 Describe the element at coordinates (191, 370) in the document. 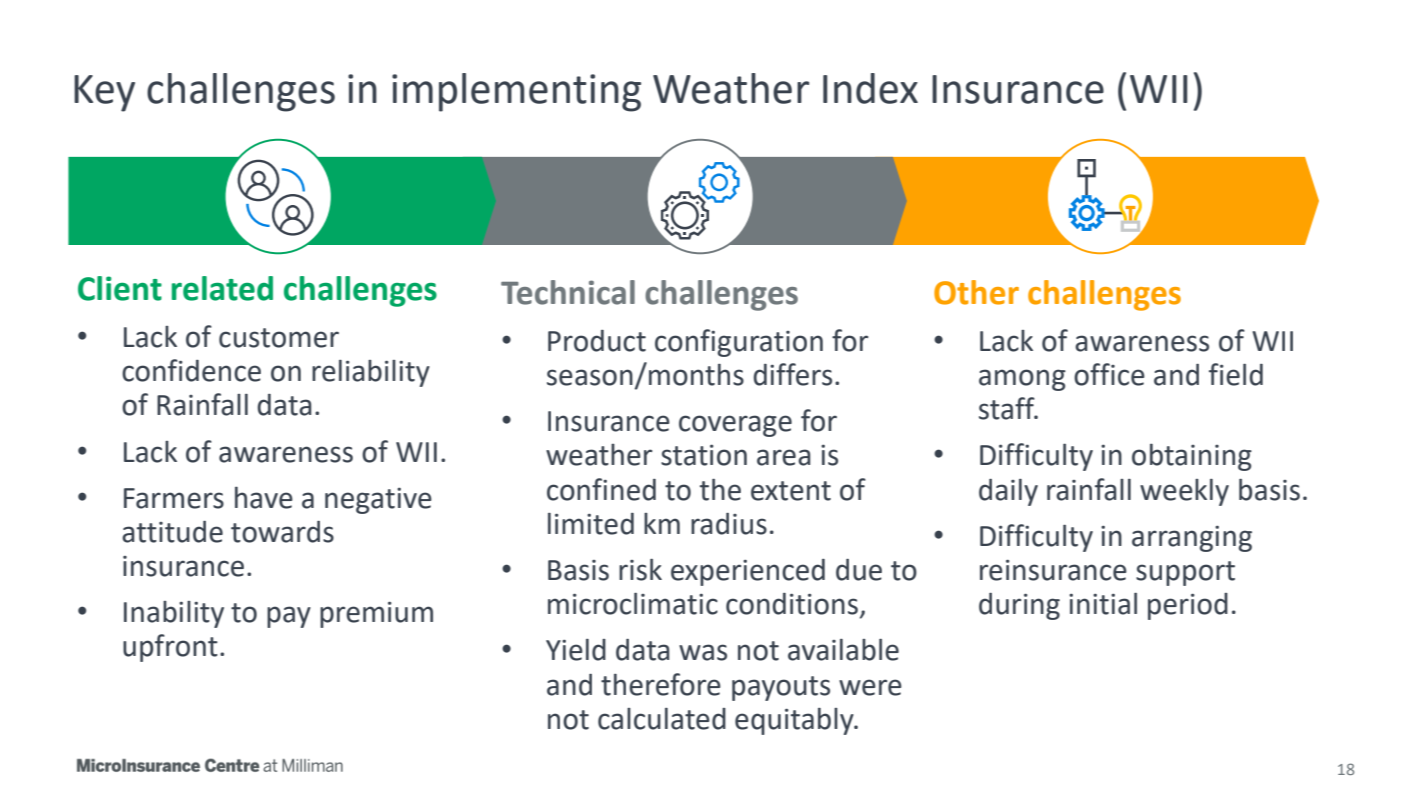

I see `confidence` at that location.
